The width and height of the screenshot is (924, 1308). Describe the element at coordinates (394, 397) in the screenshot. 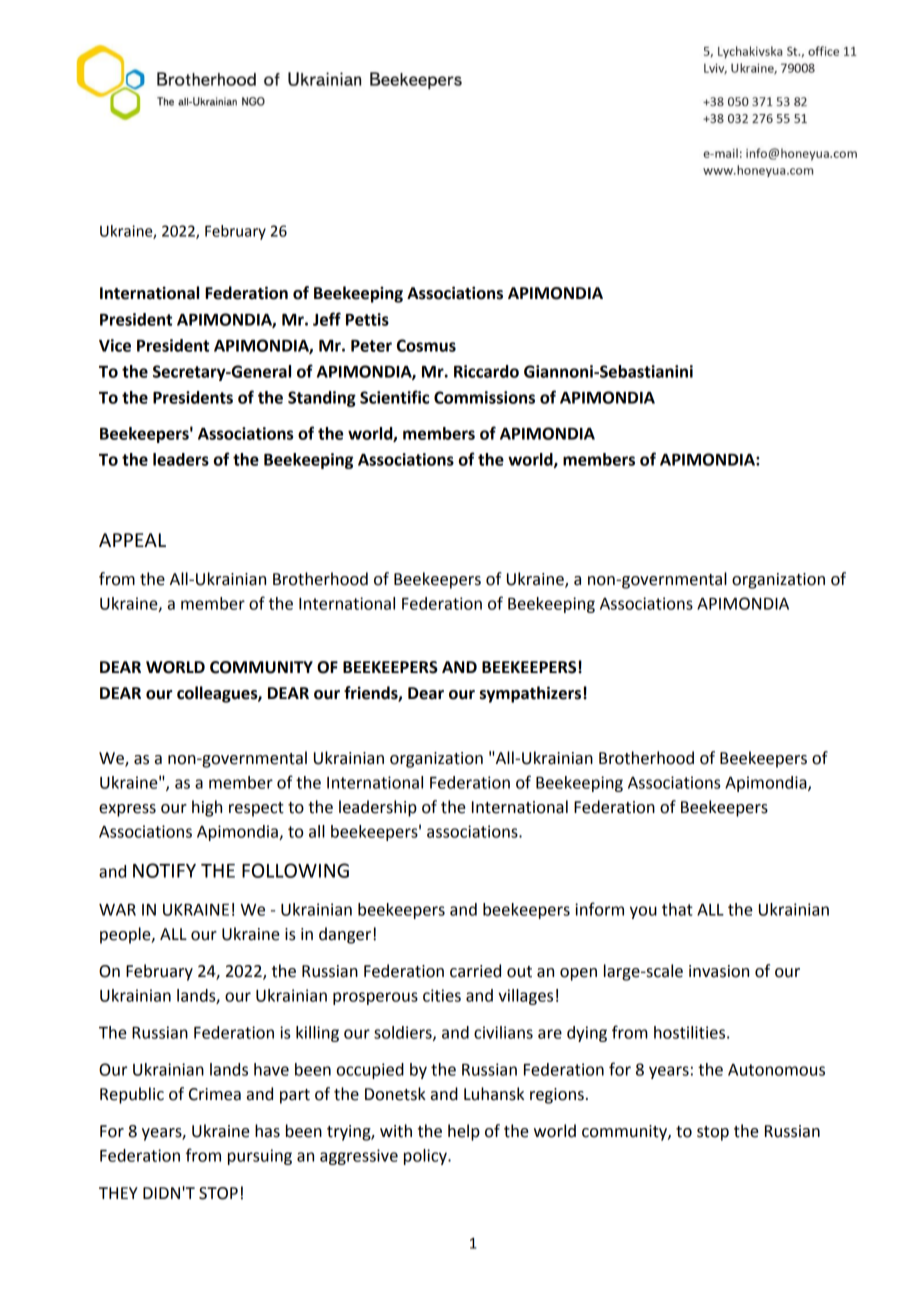

I see `Scientific` at that location.
